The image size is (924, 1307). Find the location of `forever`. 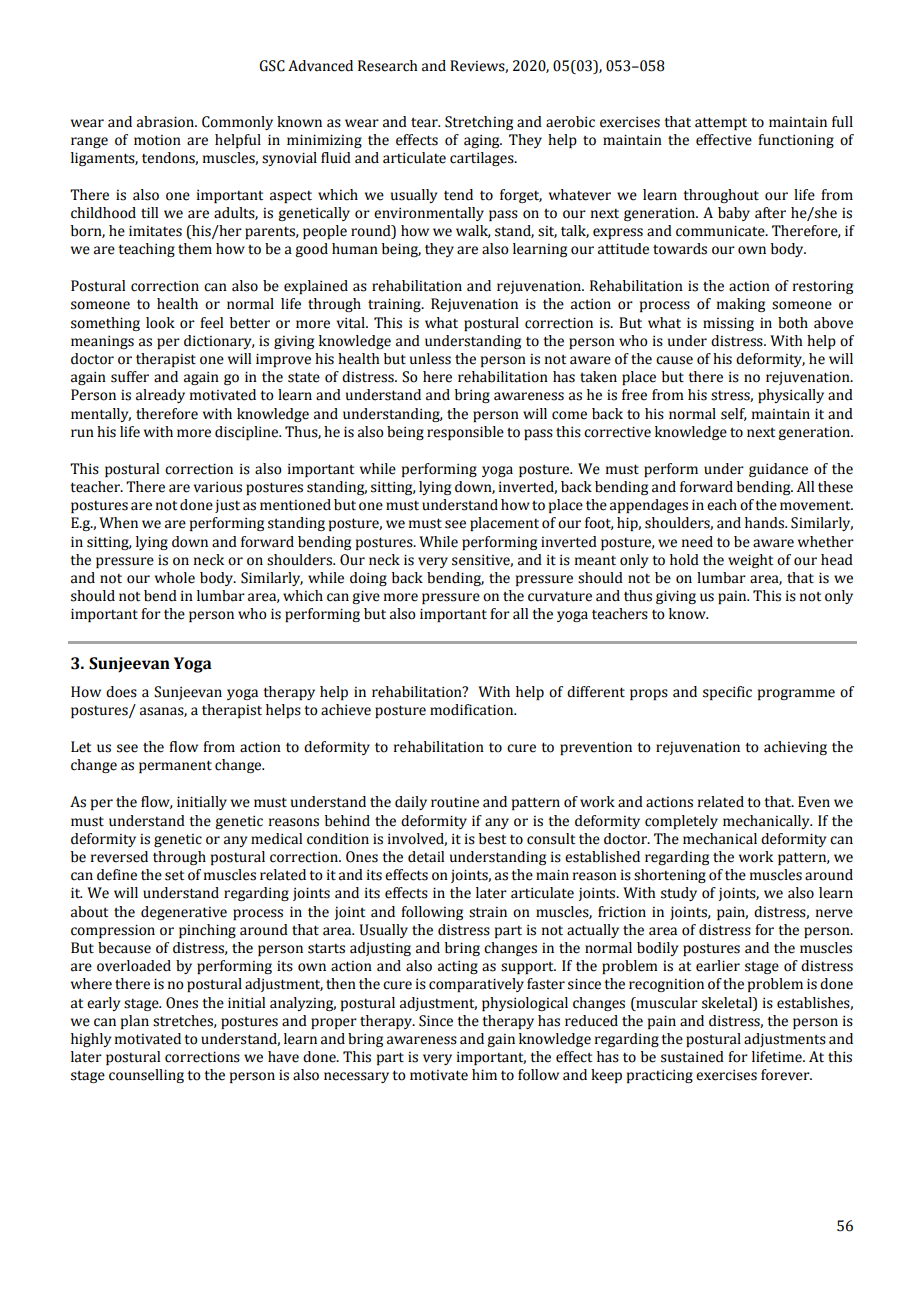

forever is located at coordinates (786, 1075).
